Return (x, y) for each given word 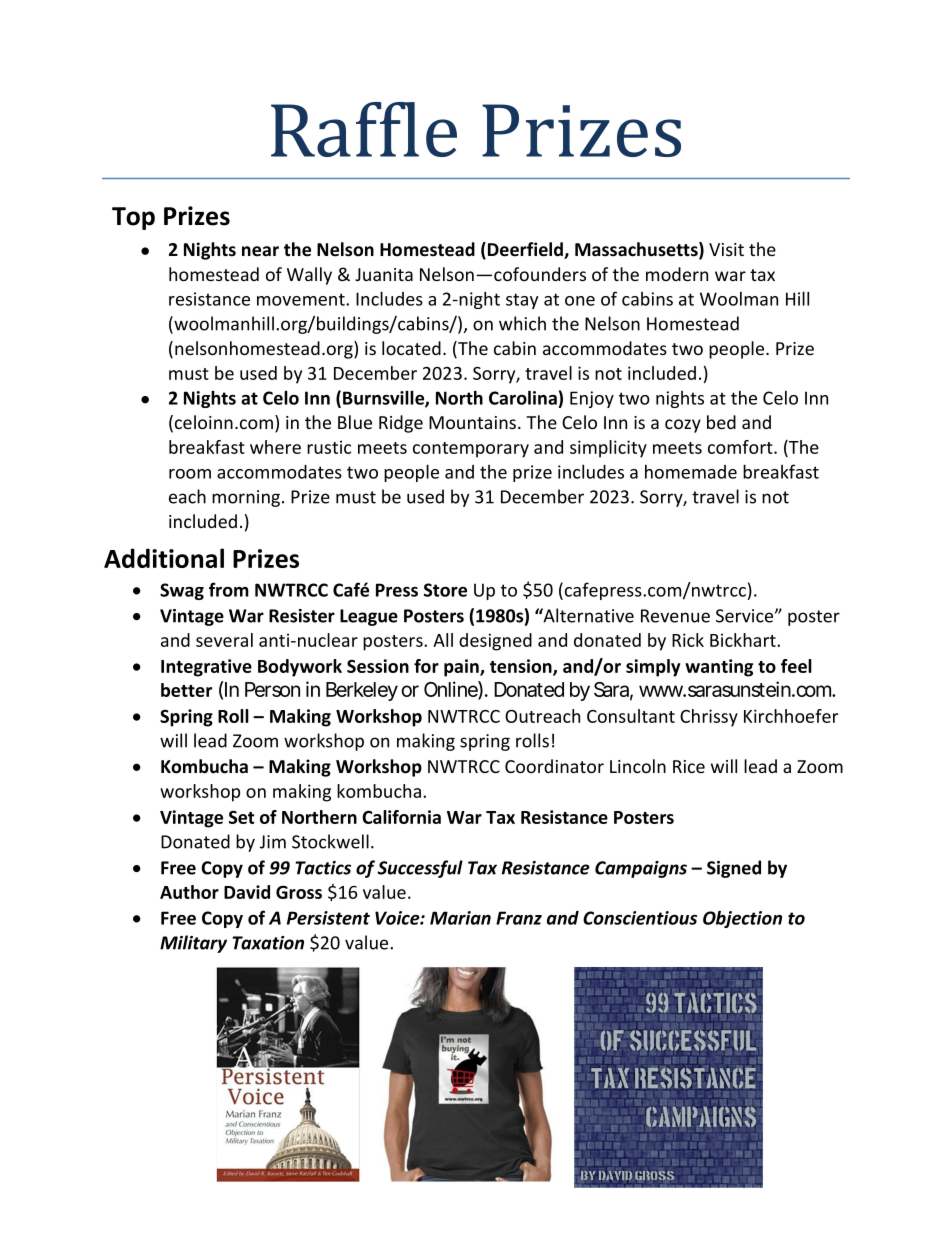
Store (445, 590)
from (229, 589)
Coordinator (554, 766)
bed (721, 422)
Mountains (472, 422)
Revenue (675, 616)
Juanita (384, 274)
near (260, 251)
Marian (460, 918)
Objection (742, 919)
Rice (689, 766)
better (186, 690)
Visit (726, 249)
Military (193, 944)
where (275, 447)
